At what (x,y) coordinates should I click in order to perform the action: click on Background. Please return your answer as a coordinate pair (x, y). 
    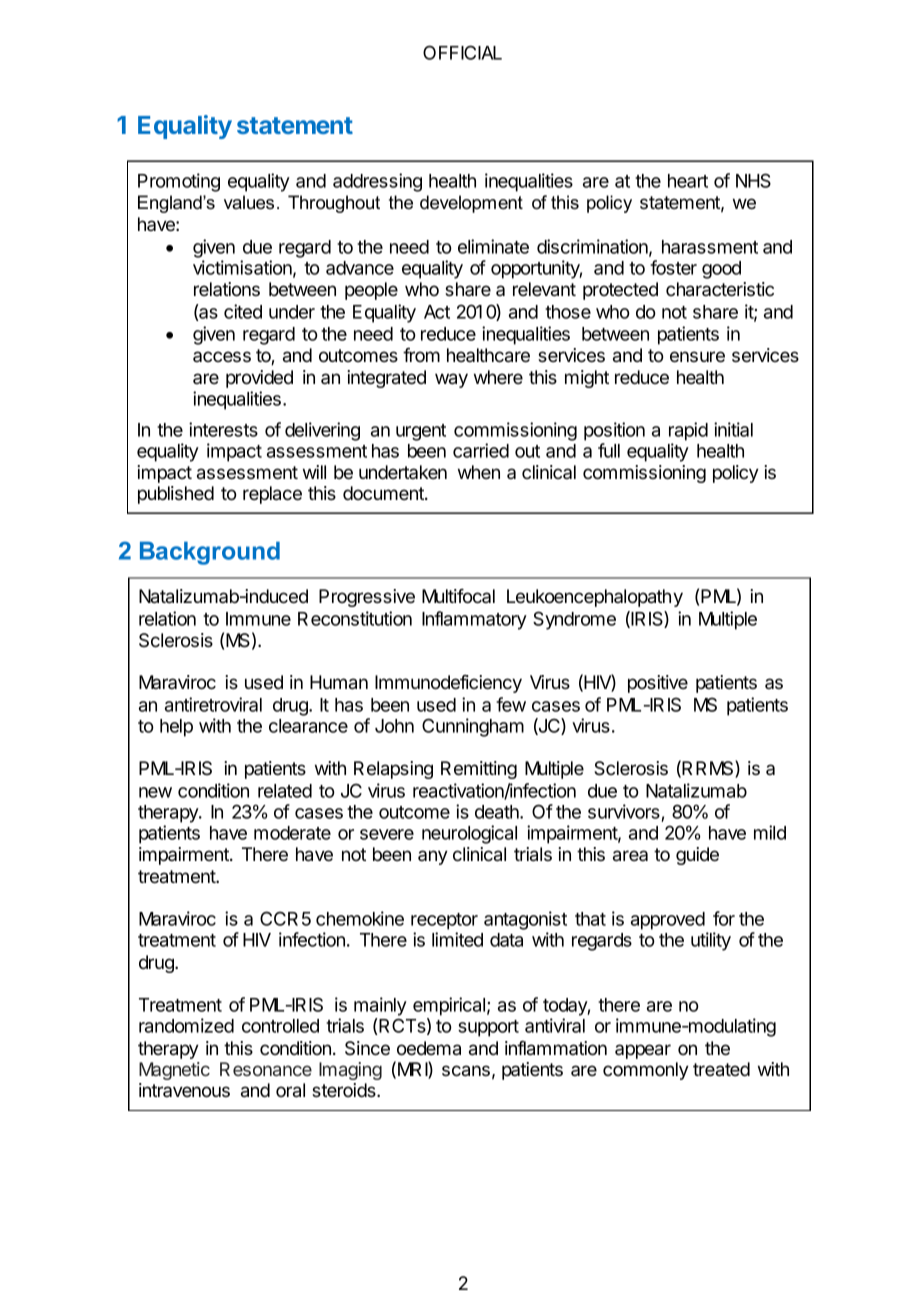
    Looking at the image, I should click on (210, 553).
